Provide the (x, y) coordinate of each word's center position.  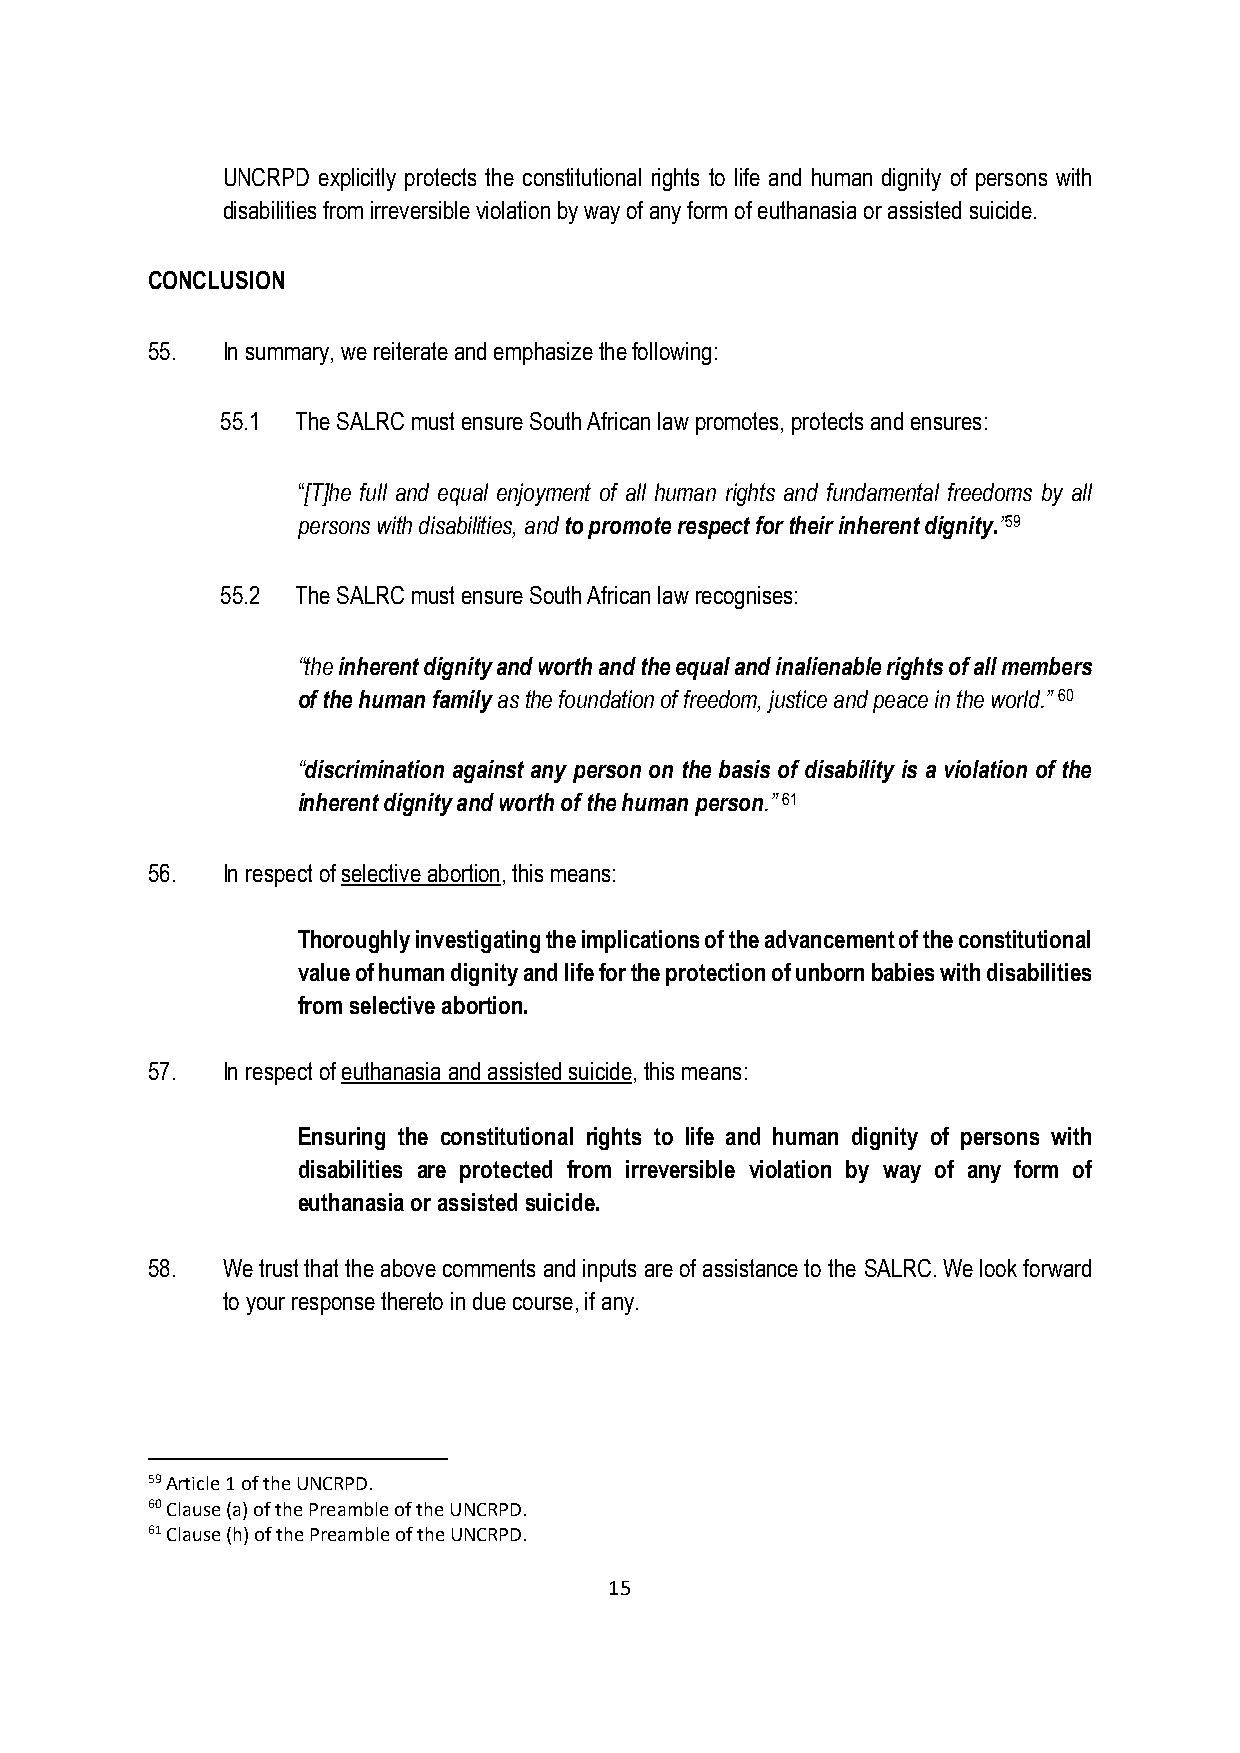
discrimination (373, 769)
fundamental (883, 492)
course (543, 1303)
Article (192, 1483)
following (671, 353)
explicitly (357, 179)
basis (744, 769)
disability (850, 771)
